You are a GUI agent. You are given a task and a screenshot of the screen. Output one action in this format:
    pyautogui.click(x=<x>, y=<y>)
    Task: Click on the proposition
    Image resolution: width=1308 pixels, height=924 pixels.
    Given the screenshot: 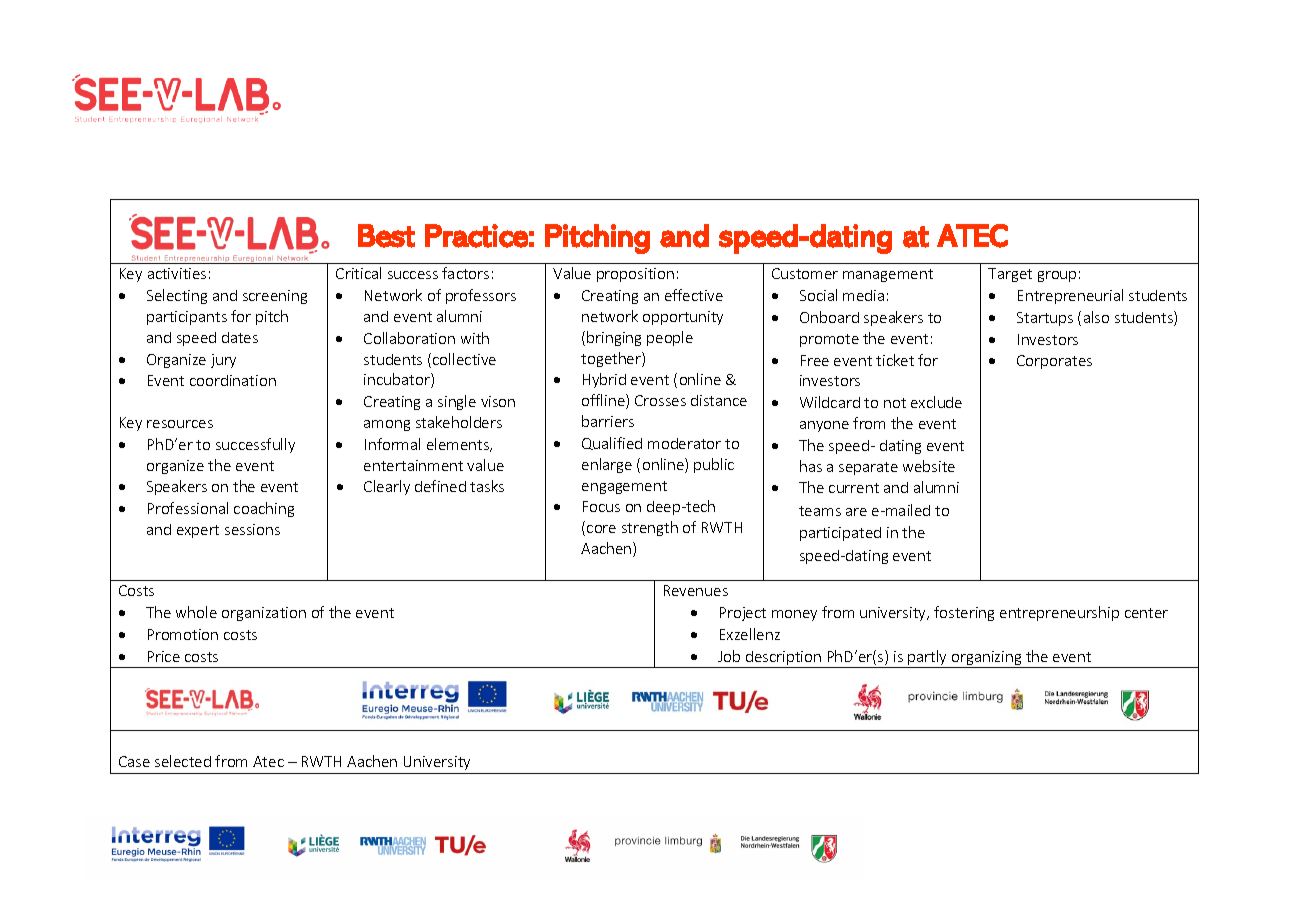 What is the action you would take?
    pyautogui.click(x=635, y=275)
